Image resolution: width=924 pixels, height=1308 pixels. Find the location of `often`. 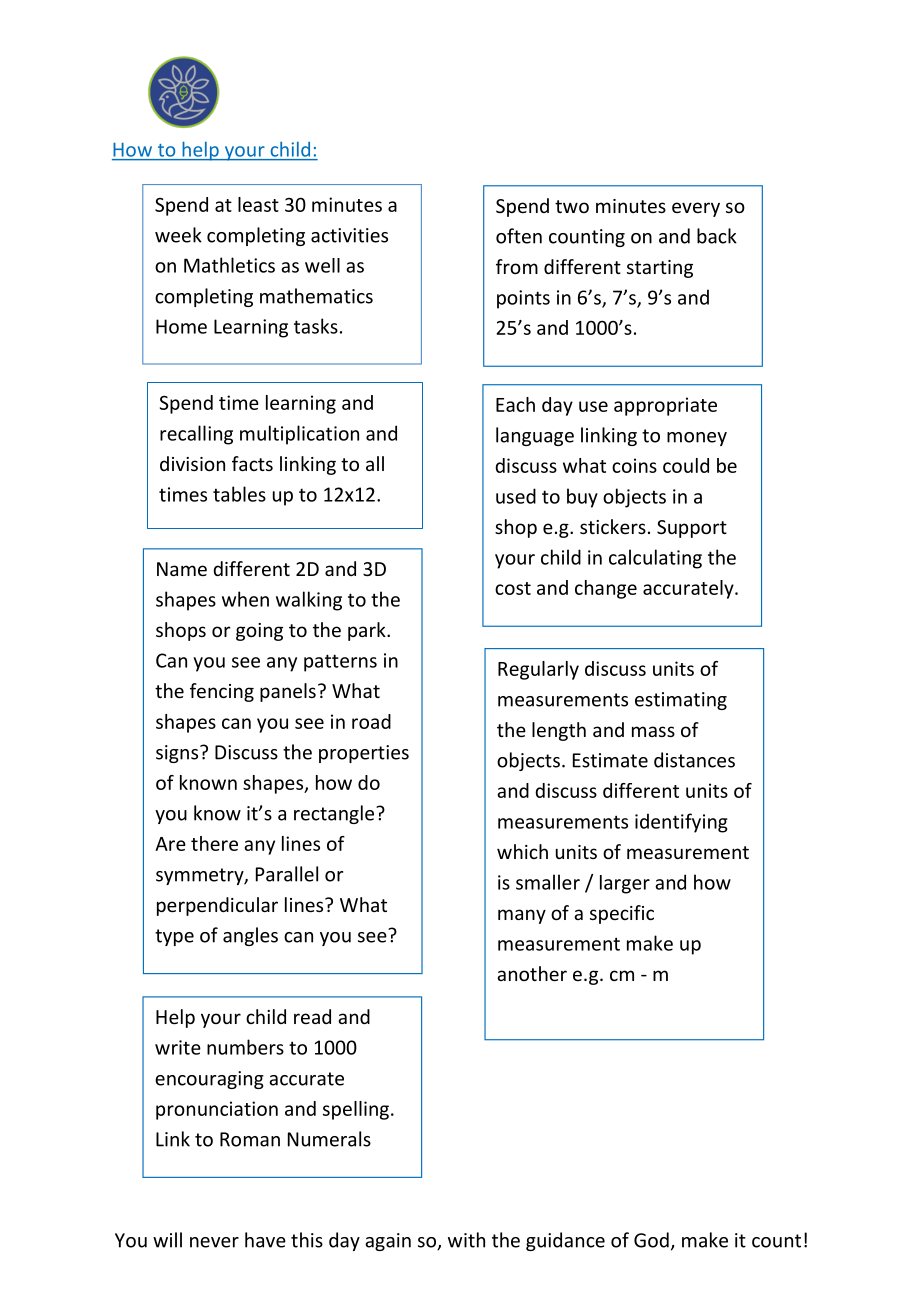

often is located at coordinates (519, 236).
